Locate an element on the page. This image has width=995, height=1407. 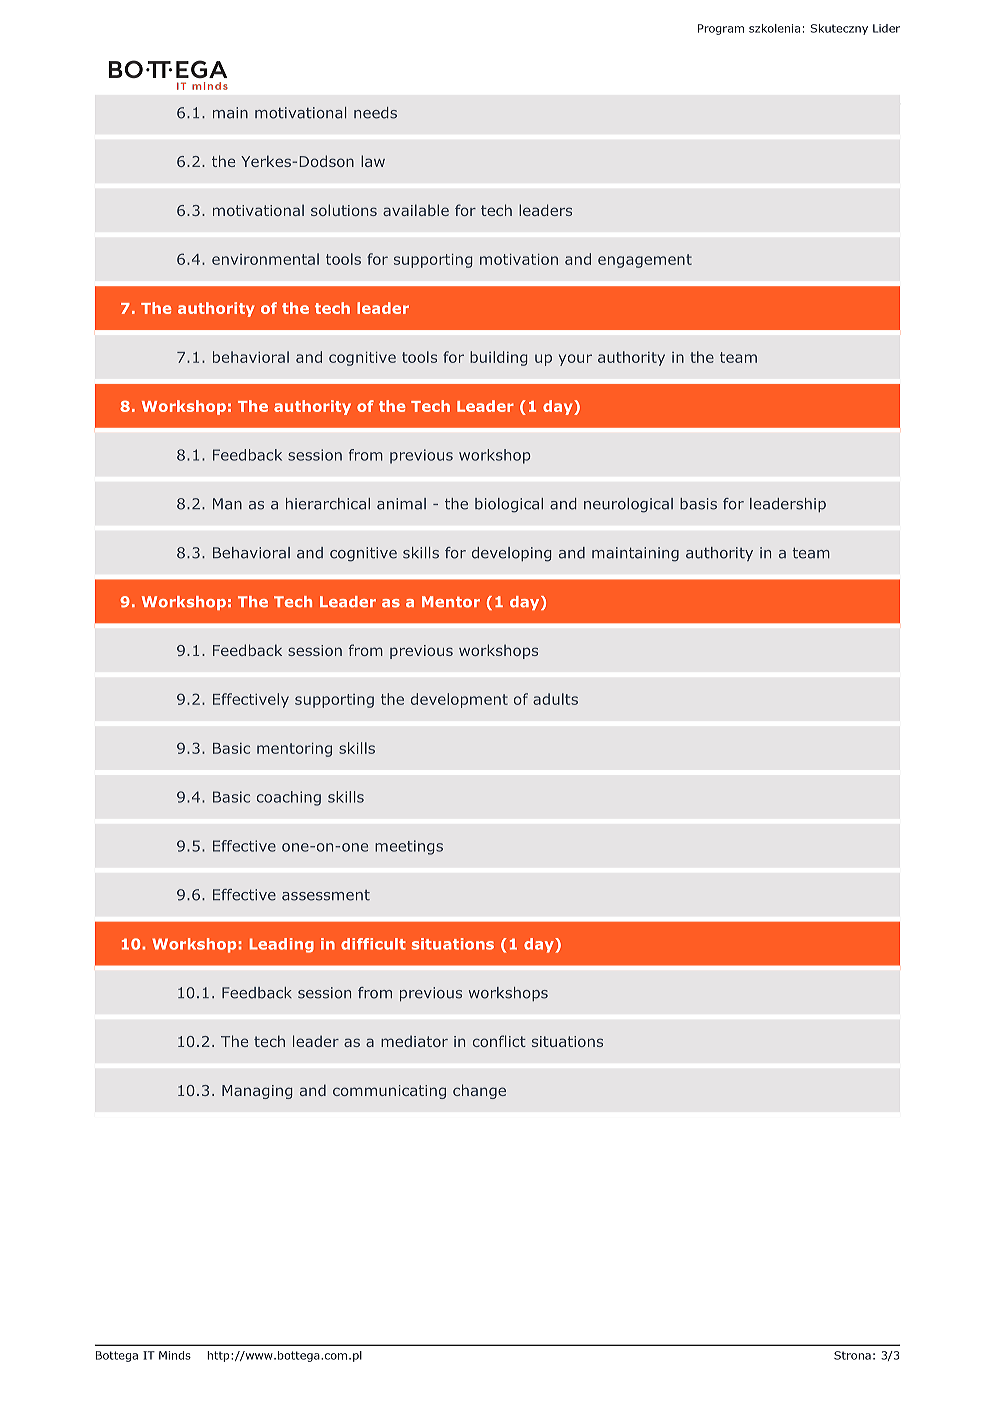
Program is located at coordinates (721, 29).
